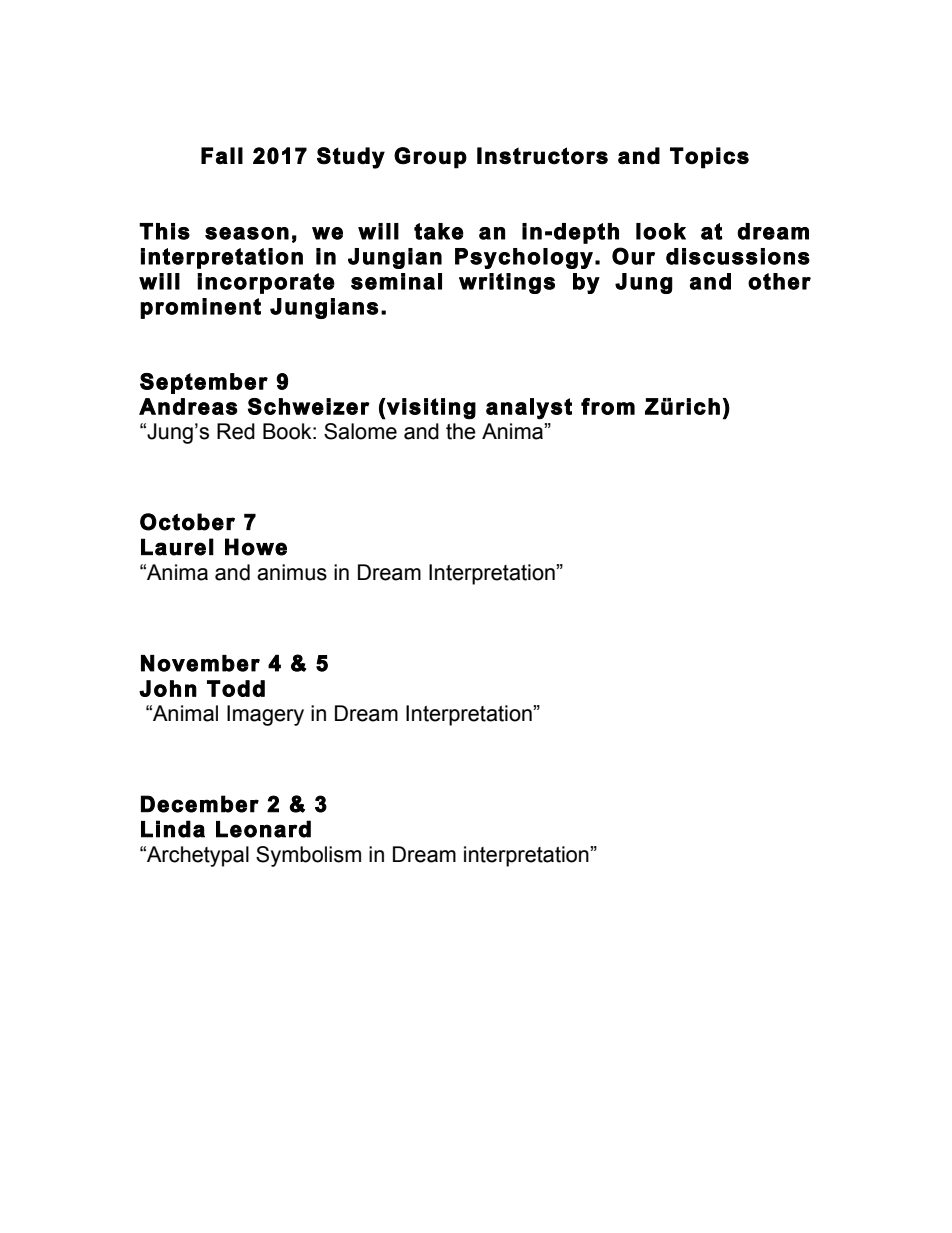 The image size is (952, 1233). I want to click on Topics, so click(709, 158).
